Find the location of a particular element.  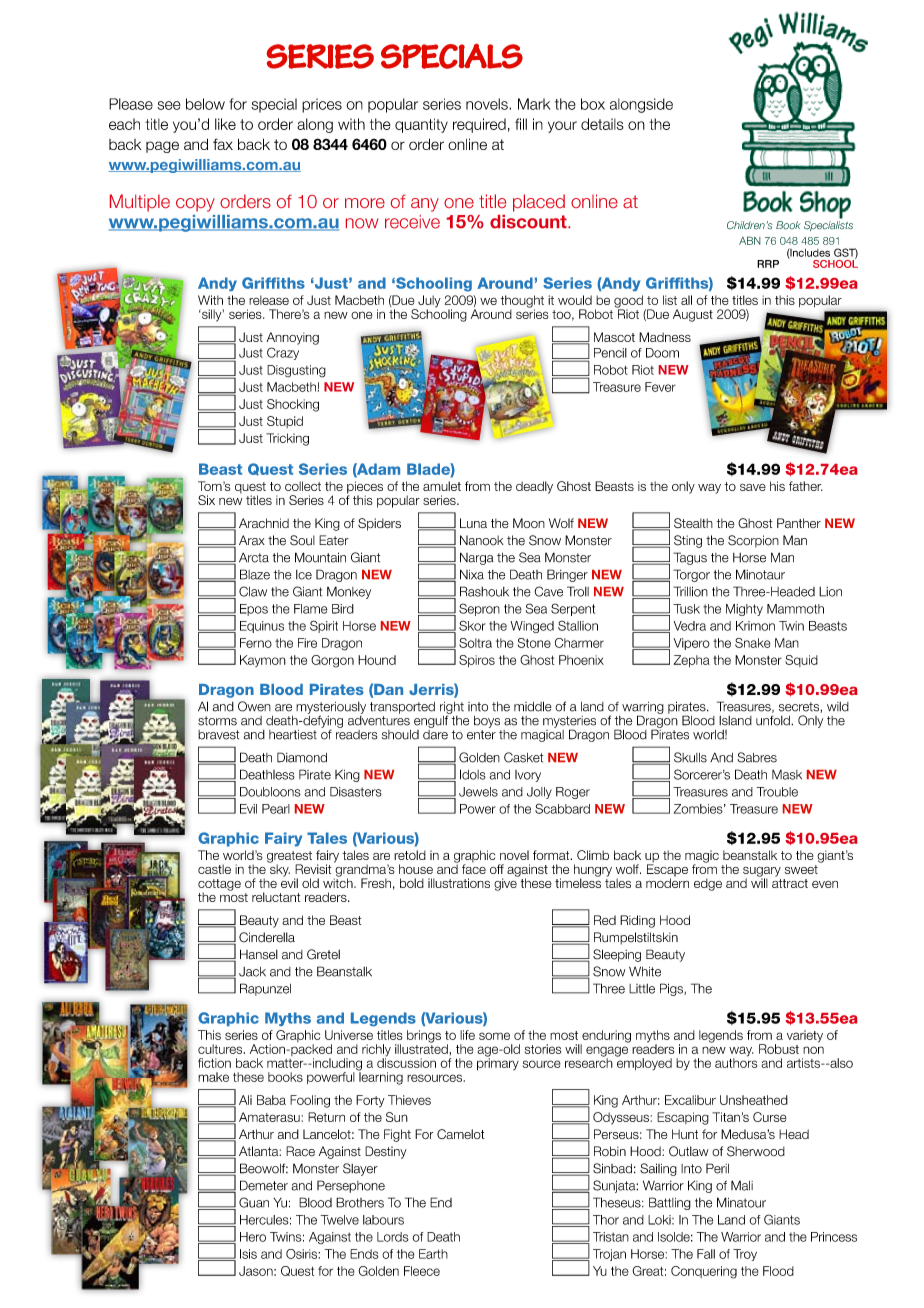

Hero is located at coordinates (253, 1237).
